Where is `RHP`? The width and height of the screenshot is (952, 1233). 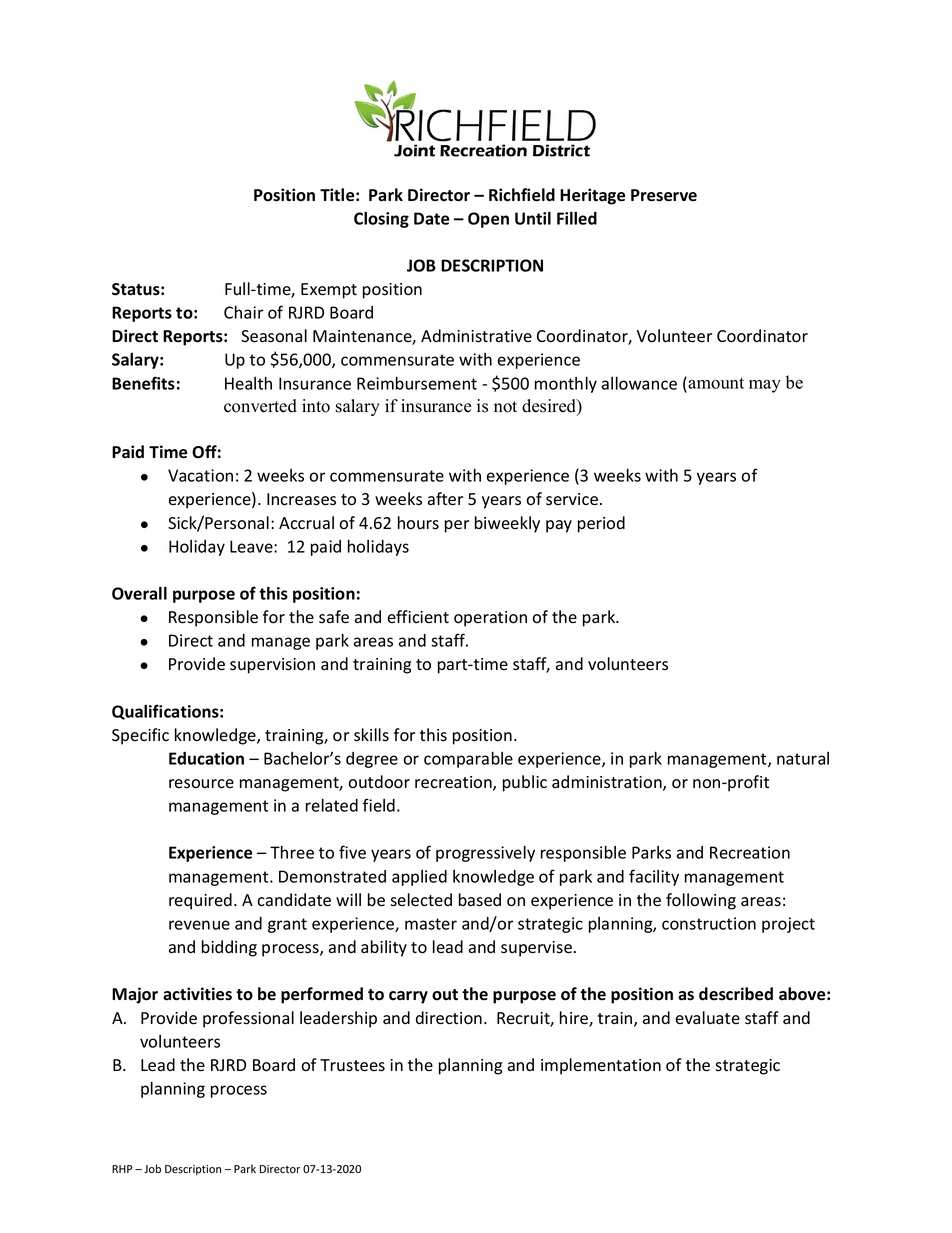
RHP is located at coordinates (122, 1169).
